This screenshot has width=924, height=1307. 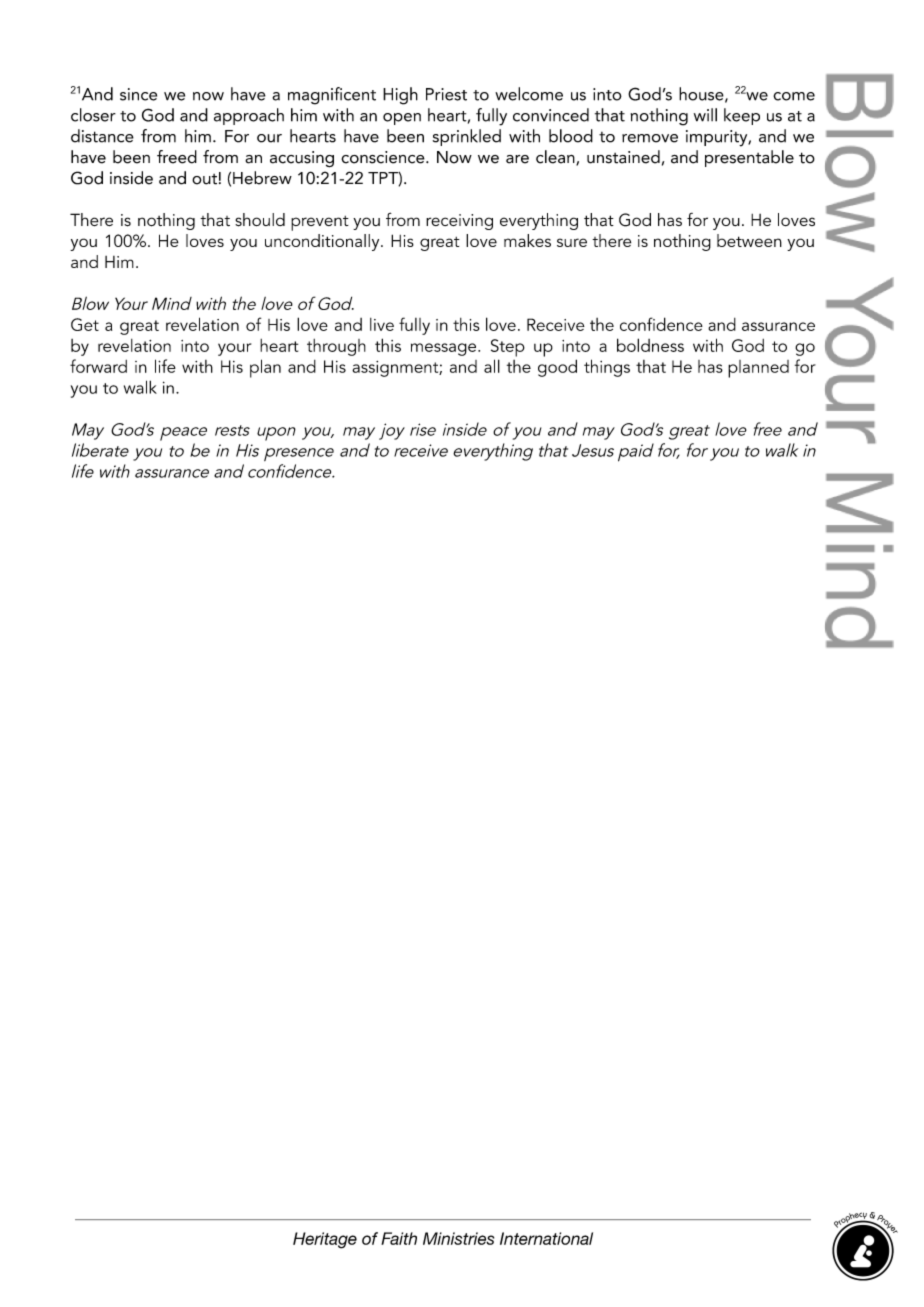 What do you see at coordinates (98, 366) in the screenshot?
I see `forward` at bounding box center [98, 366].
